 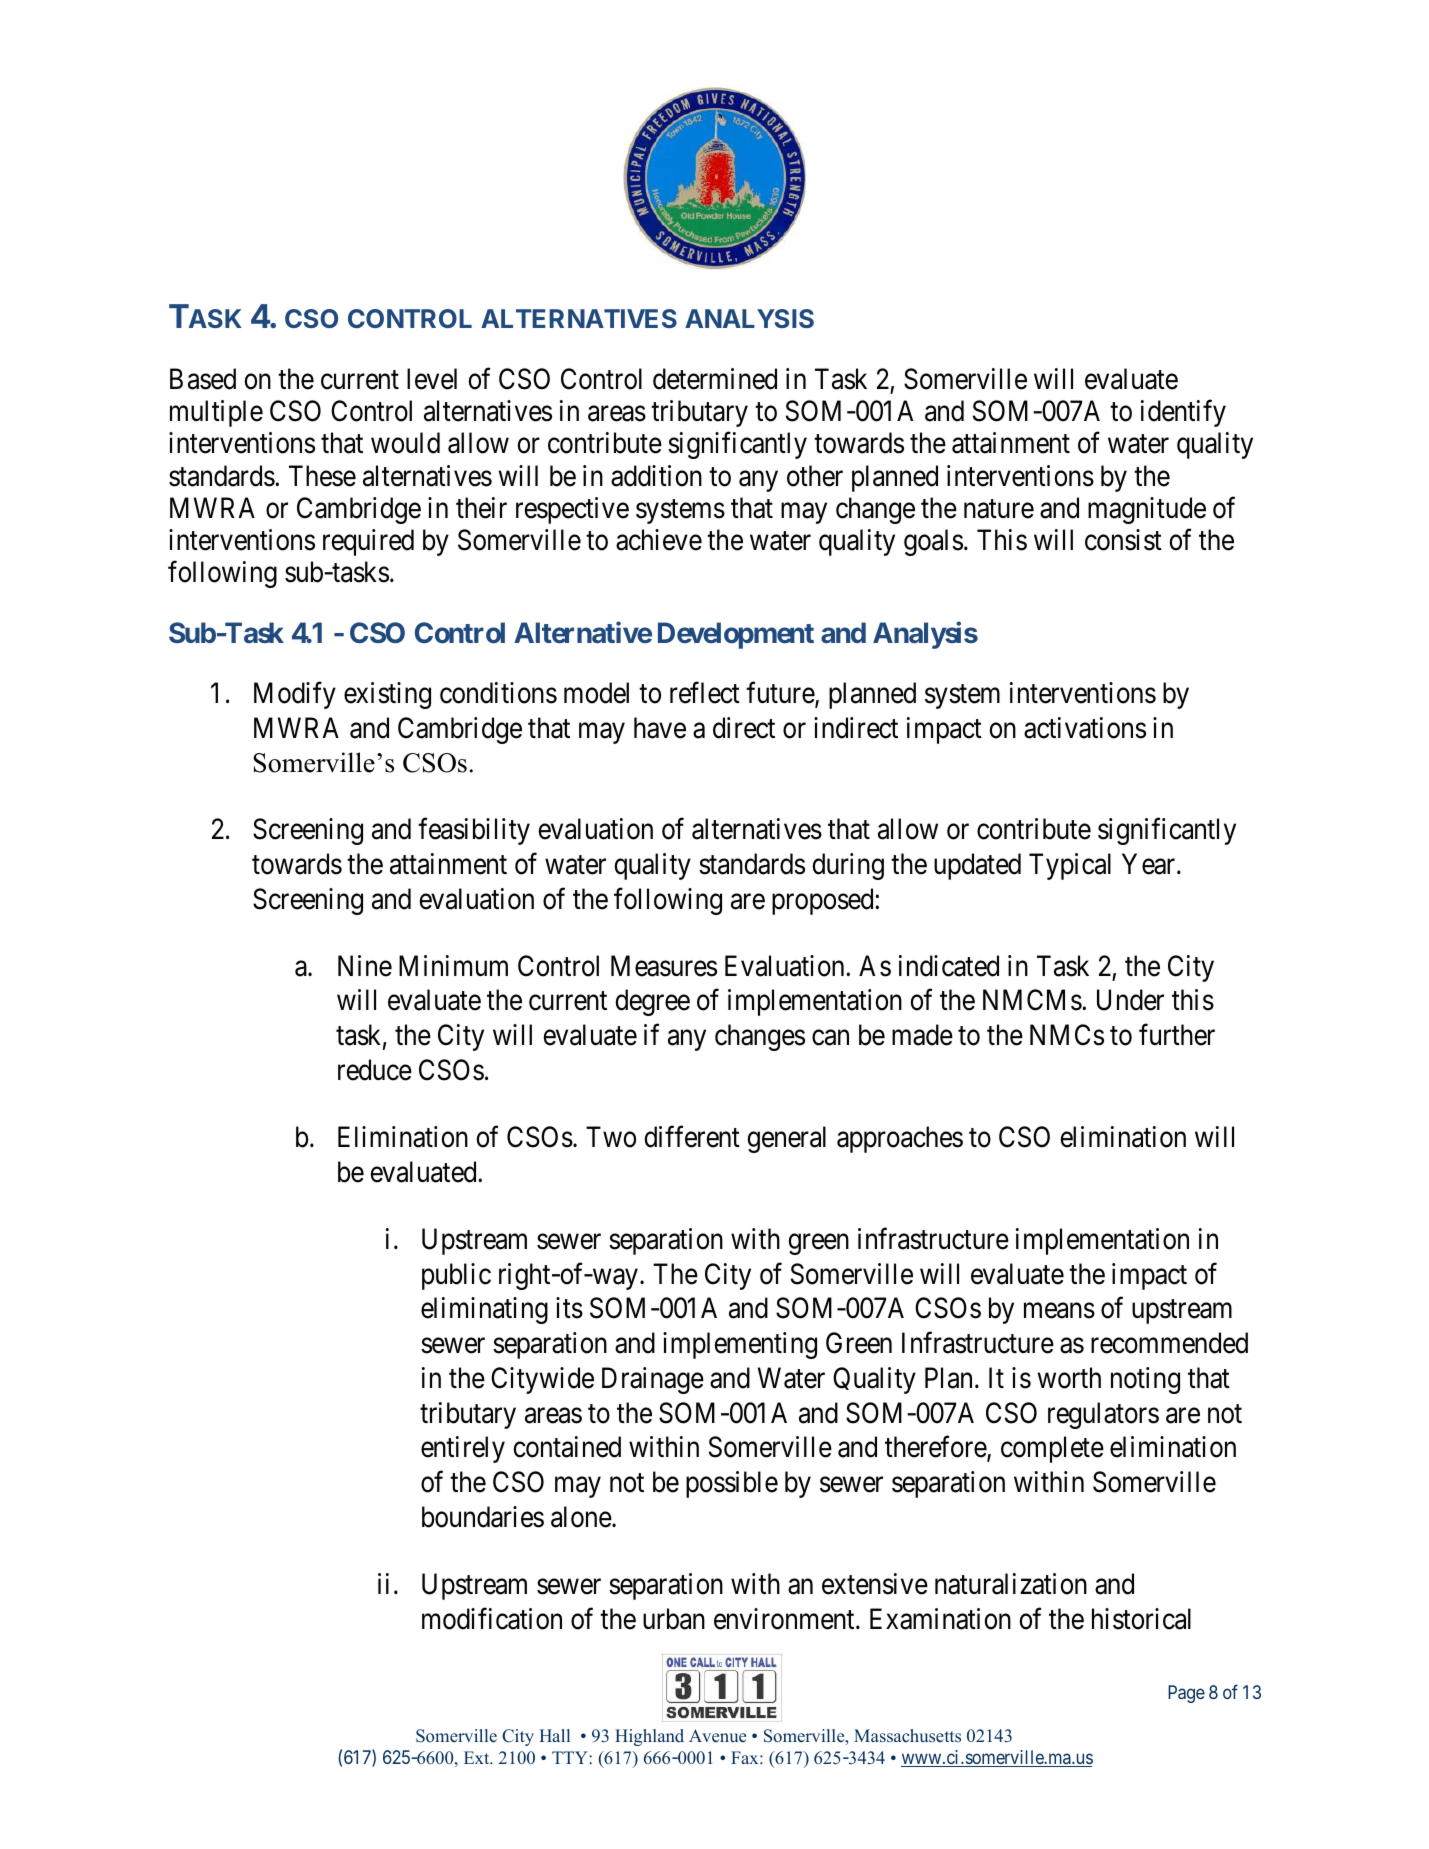 I want to click on Under, so click(x=1130, y=1000).
